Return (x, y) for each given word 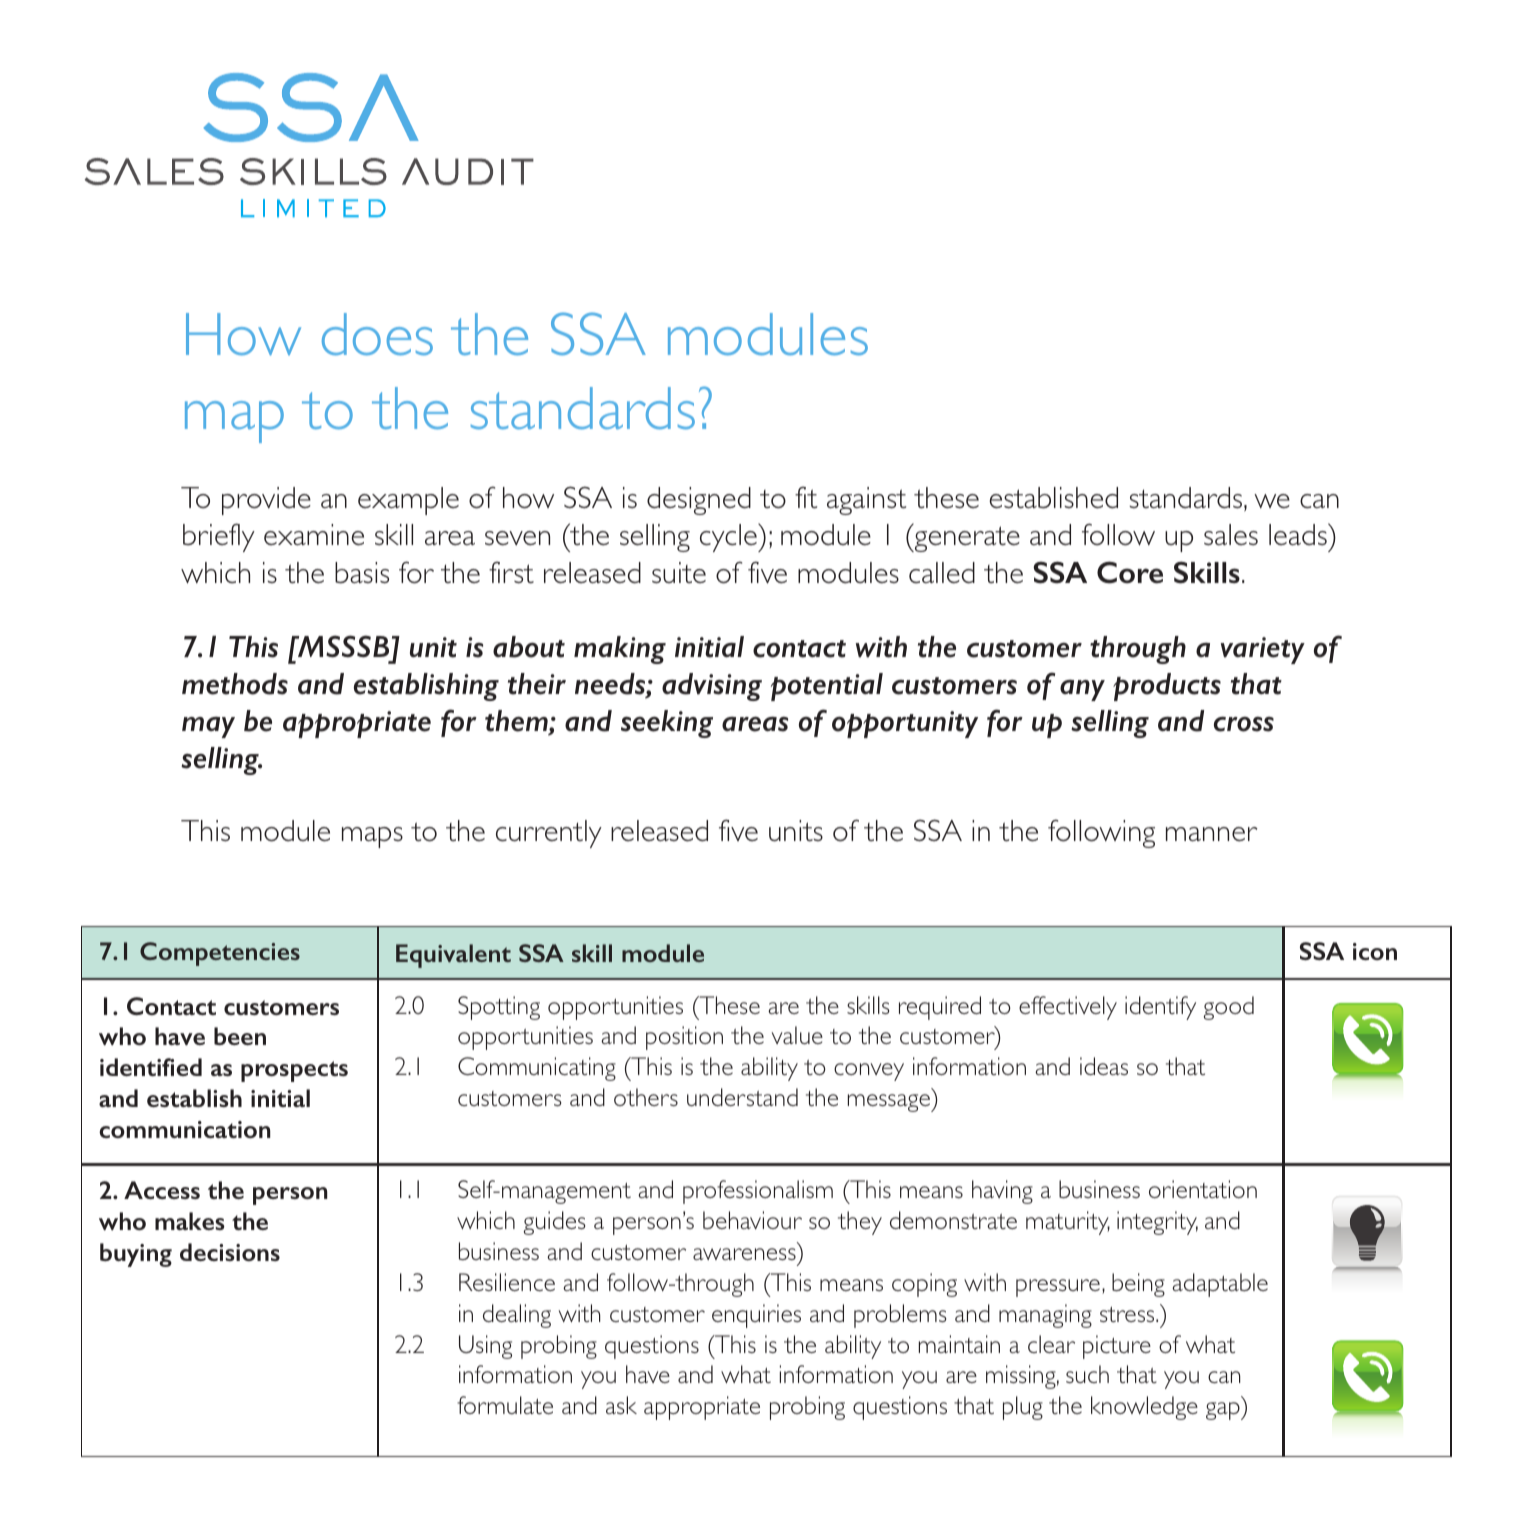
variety (1263, 650)
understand (742, 1097)
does (377, 334)
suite (679, 573)
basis (362, 573)
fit (806, 497)
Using (485, 1347)
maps (372, 837)
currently (549, 834)
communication (184, 1129)
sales (1231, 535)
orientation (1203, 1189)
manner (1212, 834)
